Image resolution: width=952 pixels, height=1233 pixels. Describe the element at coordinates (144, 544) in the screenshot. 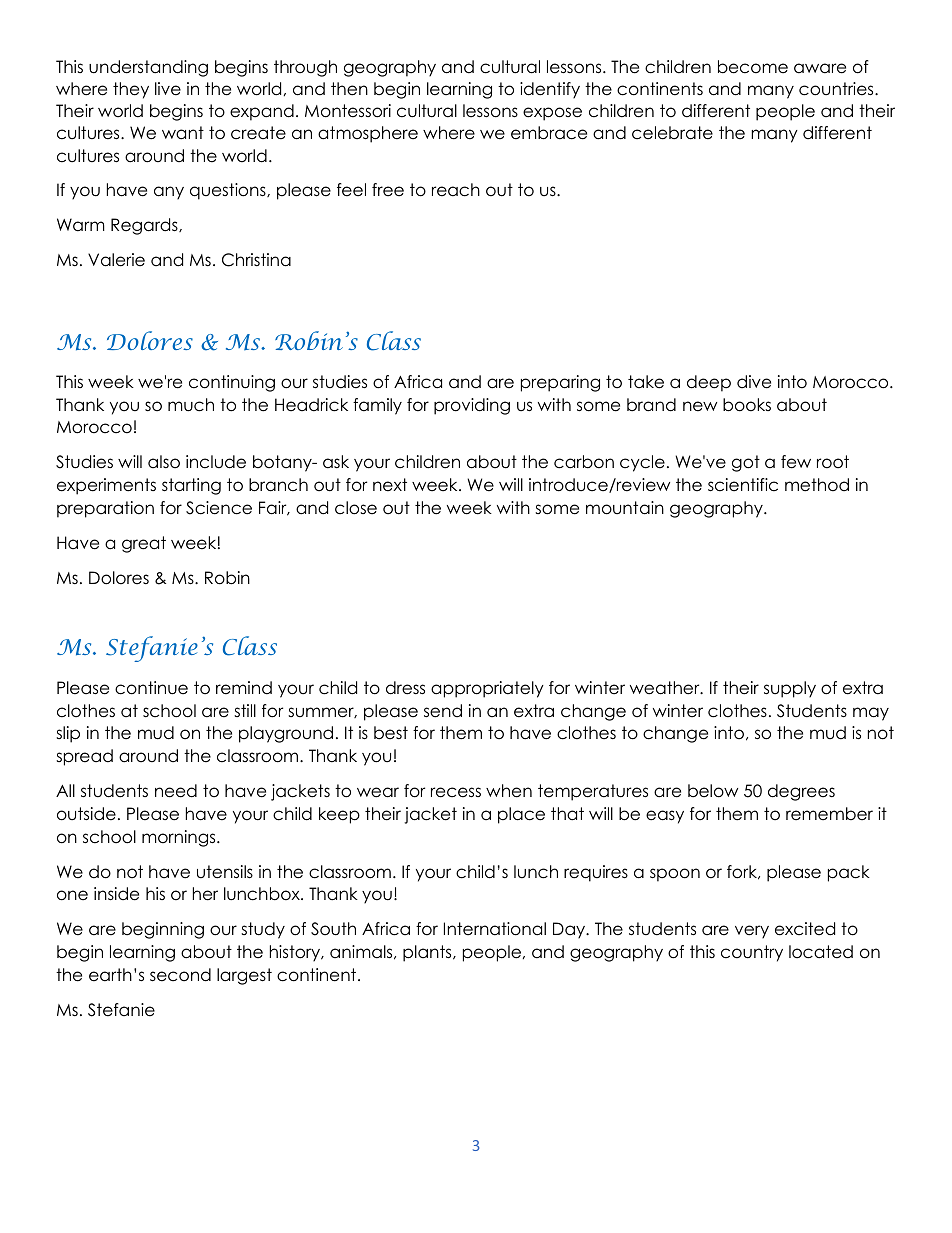

I see `great` at that location.
